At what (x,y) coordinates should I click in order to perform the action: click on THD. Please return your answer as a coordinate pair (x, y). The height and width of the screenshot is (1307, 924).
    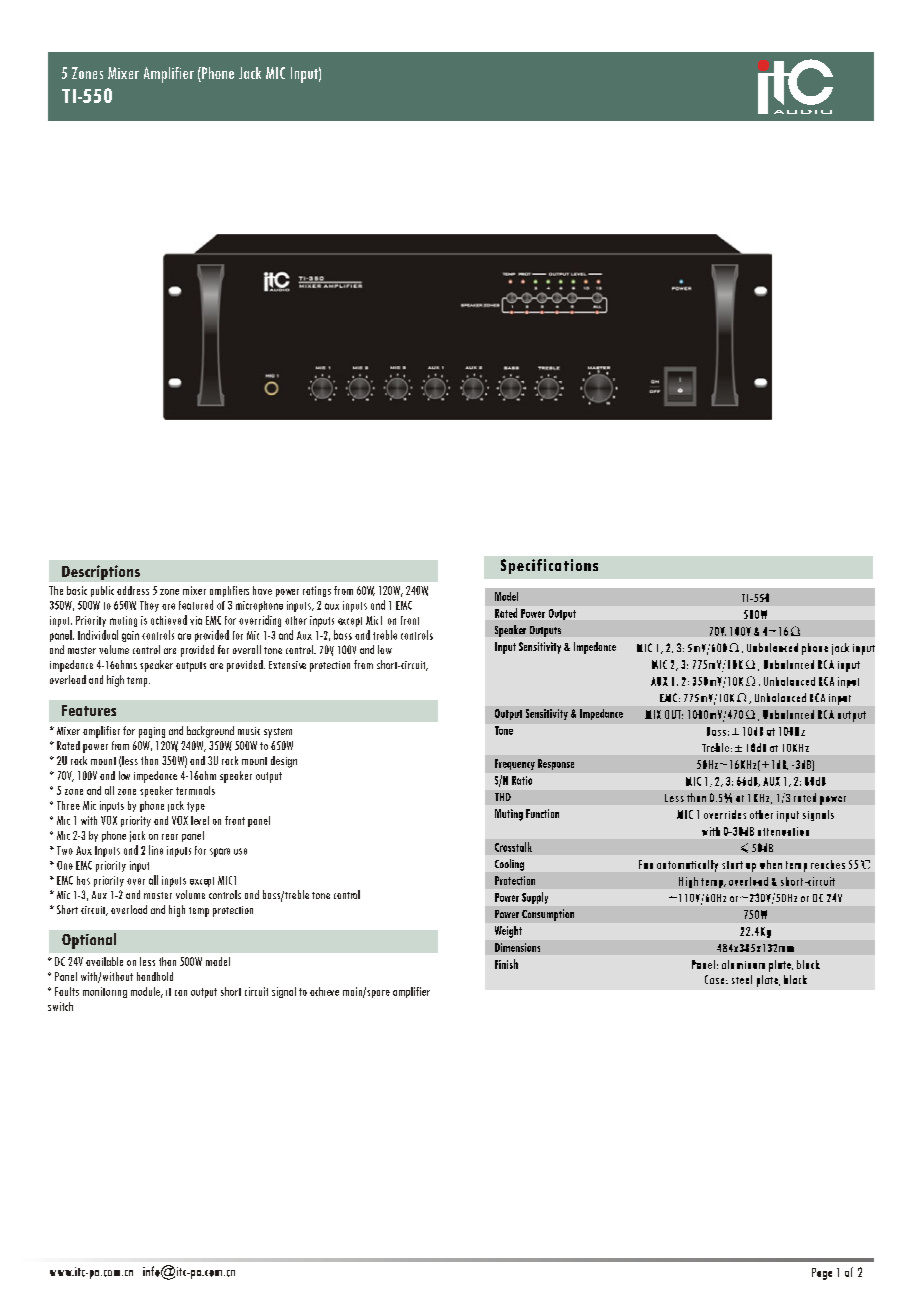
    Looking at the image, I should click on (503, 797).
